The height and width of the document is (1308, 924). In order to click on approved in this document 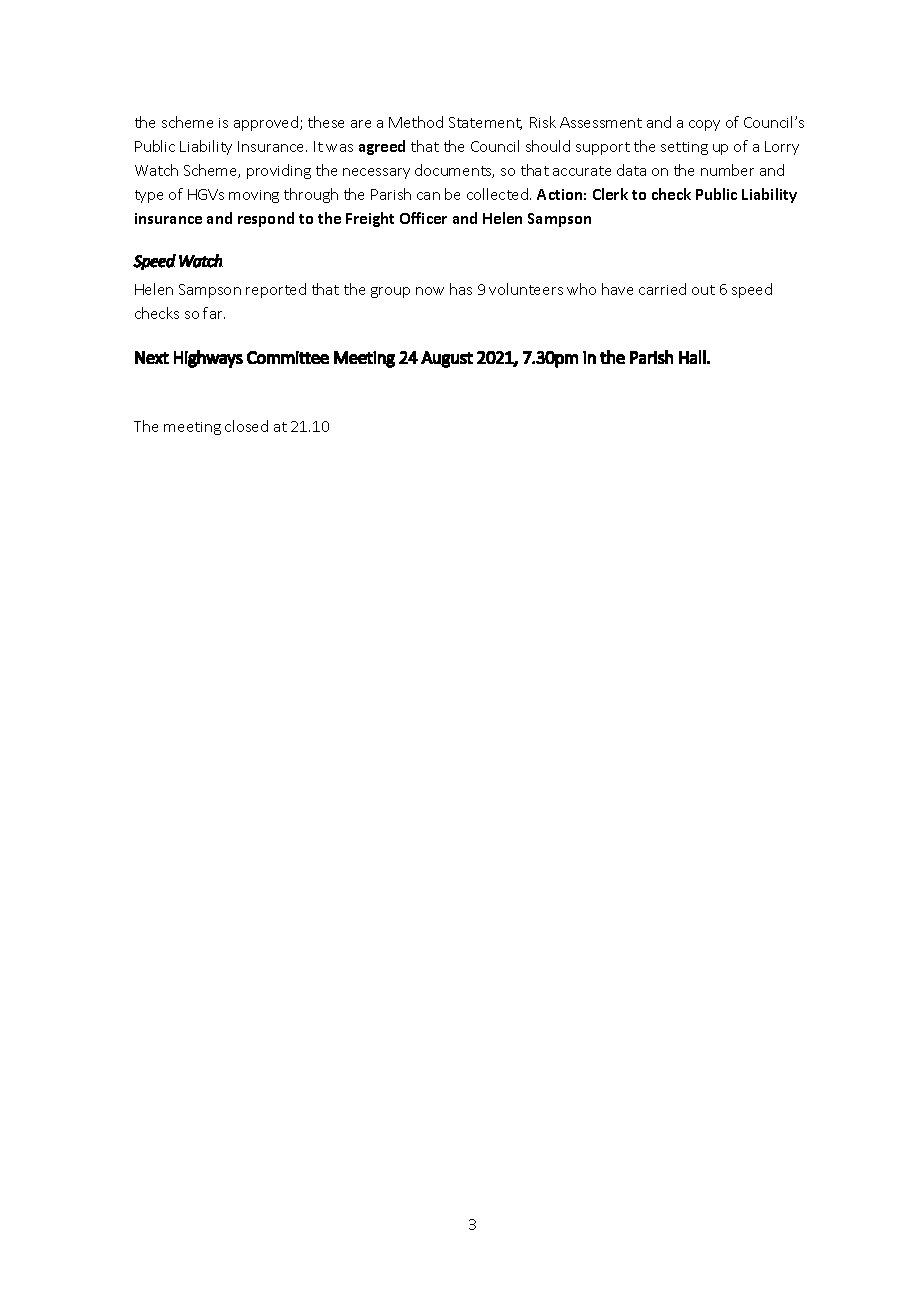, I will do `click(267, 123)`.
